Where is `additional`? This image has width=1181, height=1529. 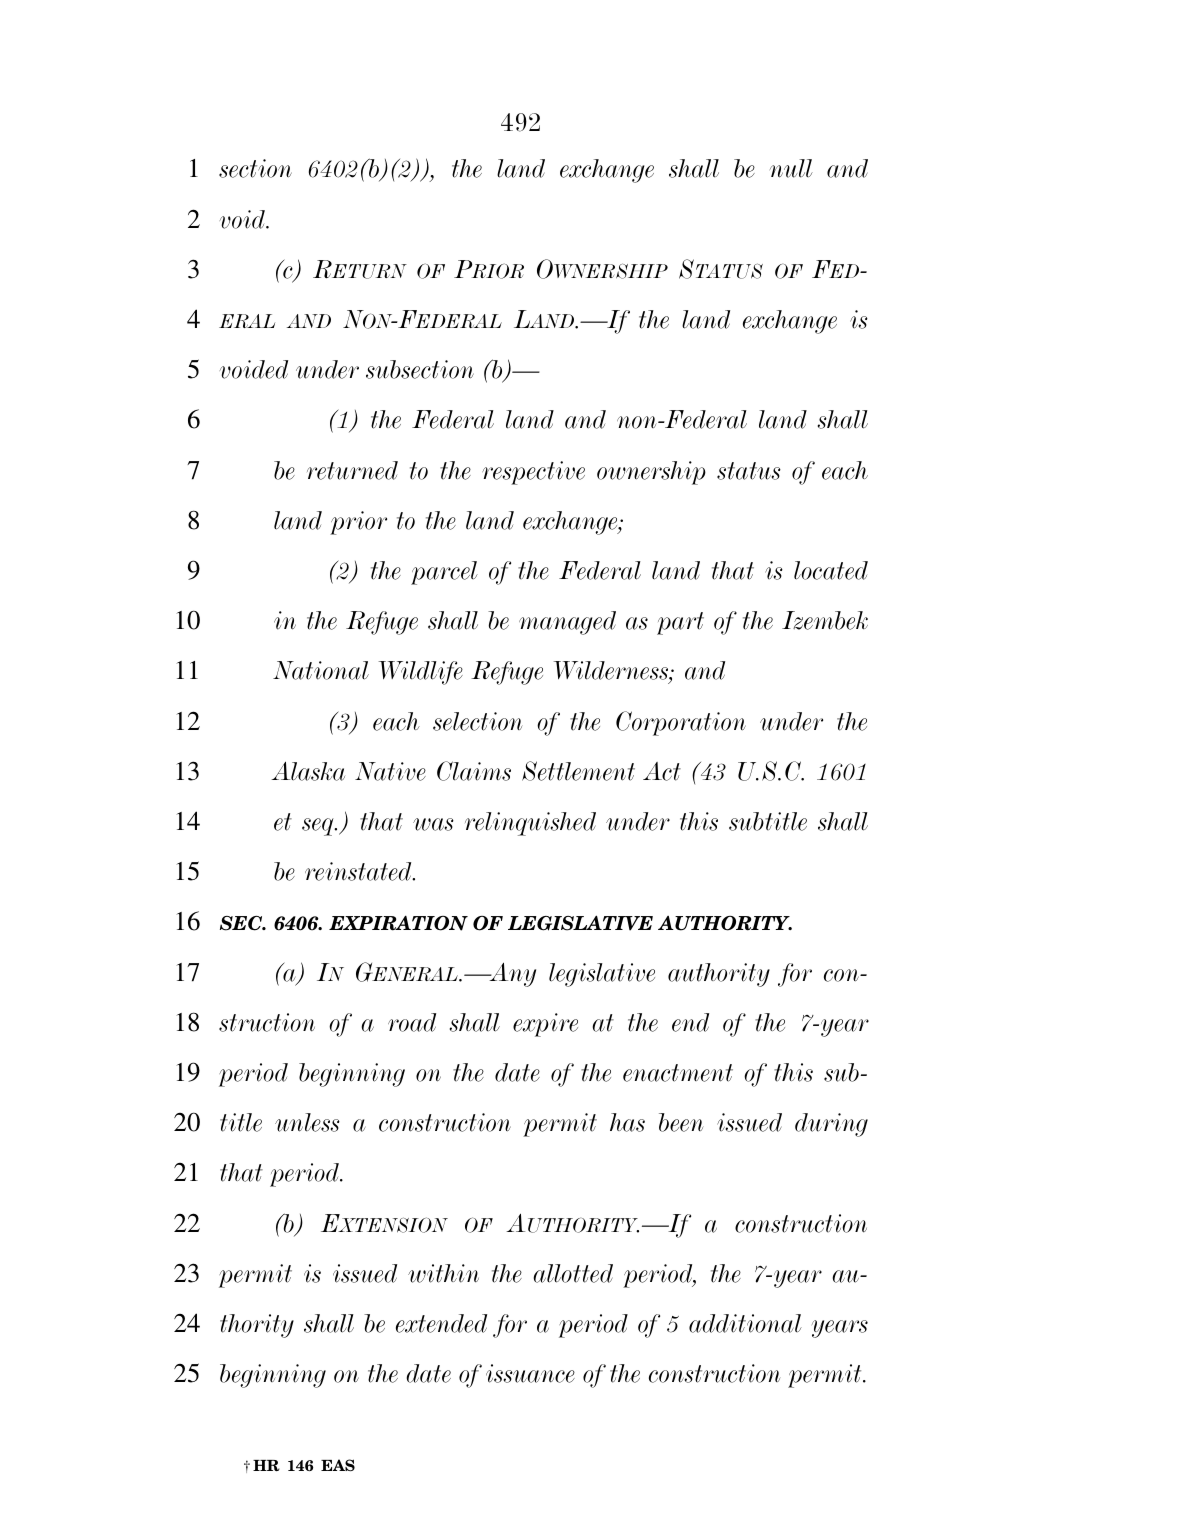
additional is located at coordinates (745, 1323).
